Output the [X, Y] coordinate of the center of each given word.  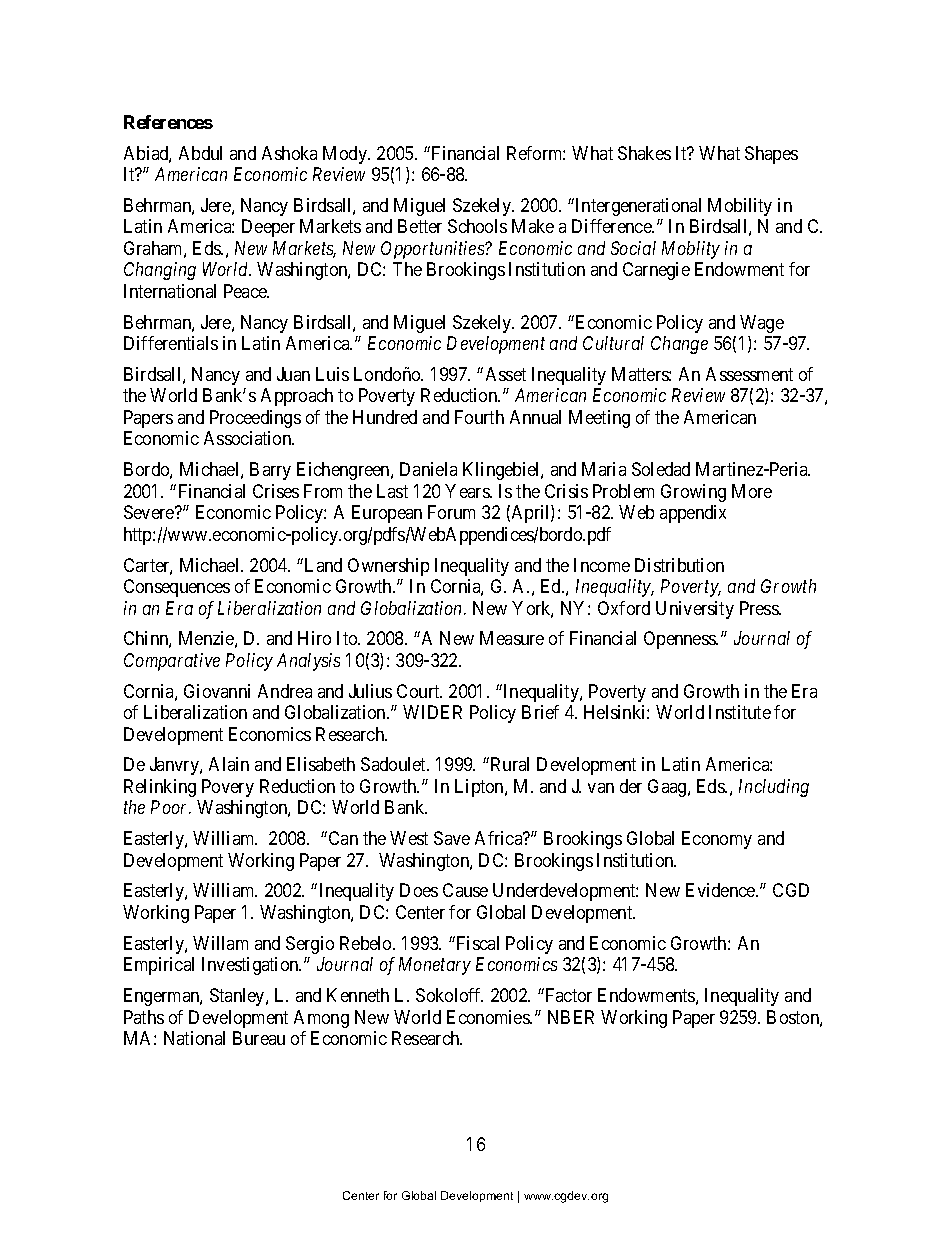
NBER [571, 1017]
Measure [512, 638]
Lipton [480, 788]
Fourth [479, 417]
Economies [489, 1017]
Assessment [749, 374]
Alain [229, 764]
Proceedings [255, 419]
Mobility [740, 207]
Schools [477, 226]
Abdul [200, 153]
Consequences [177, 588]
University [695, 610]
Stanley [238, 997]
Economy [717, 840]
